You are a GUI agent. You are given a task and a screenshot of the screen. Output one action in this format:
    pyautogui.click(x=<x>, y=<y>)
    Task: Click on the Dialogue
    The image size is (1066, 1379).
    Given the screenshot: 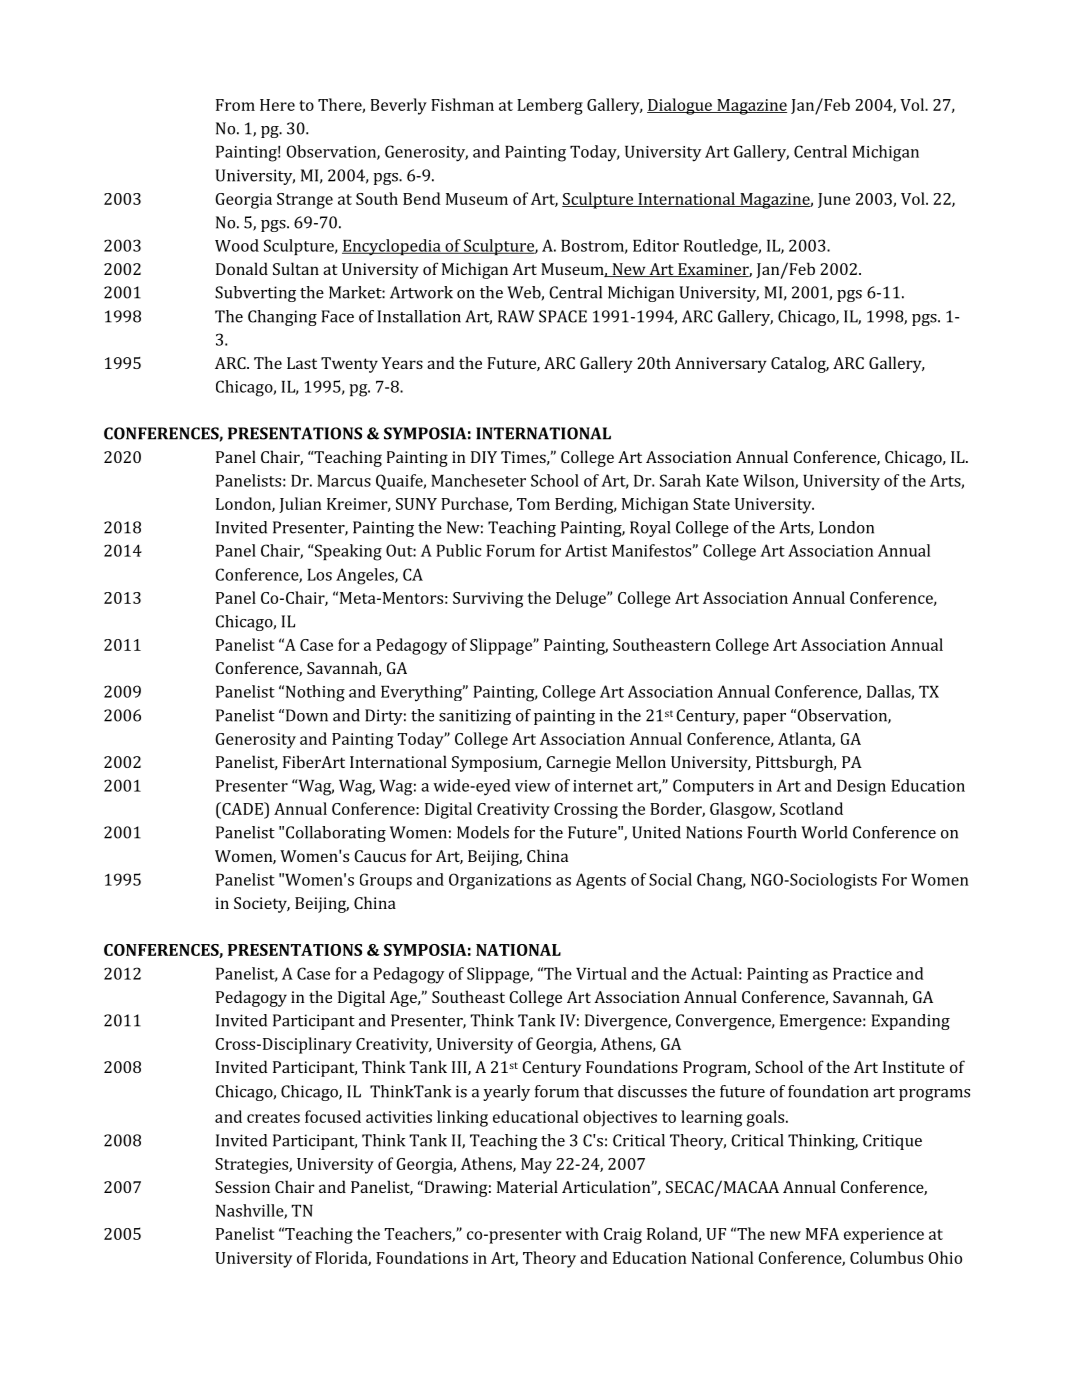 What is the action you would take?
    pyautogui.click(x=680, y=106)
